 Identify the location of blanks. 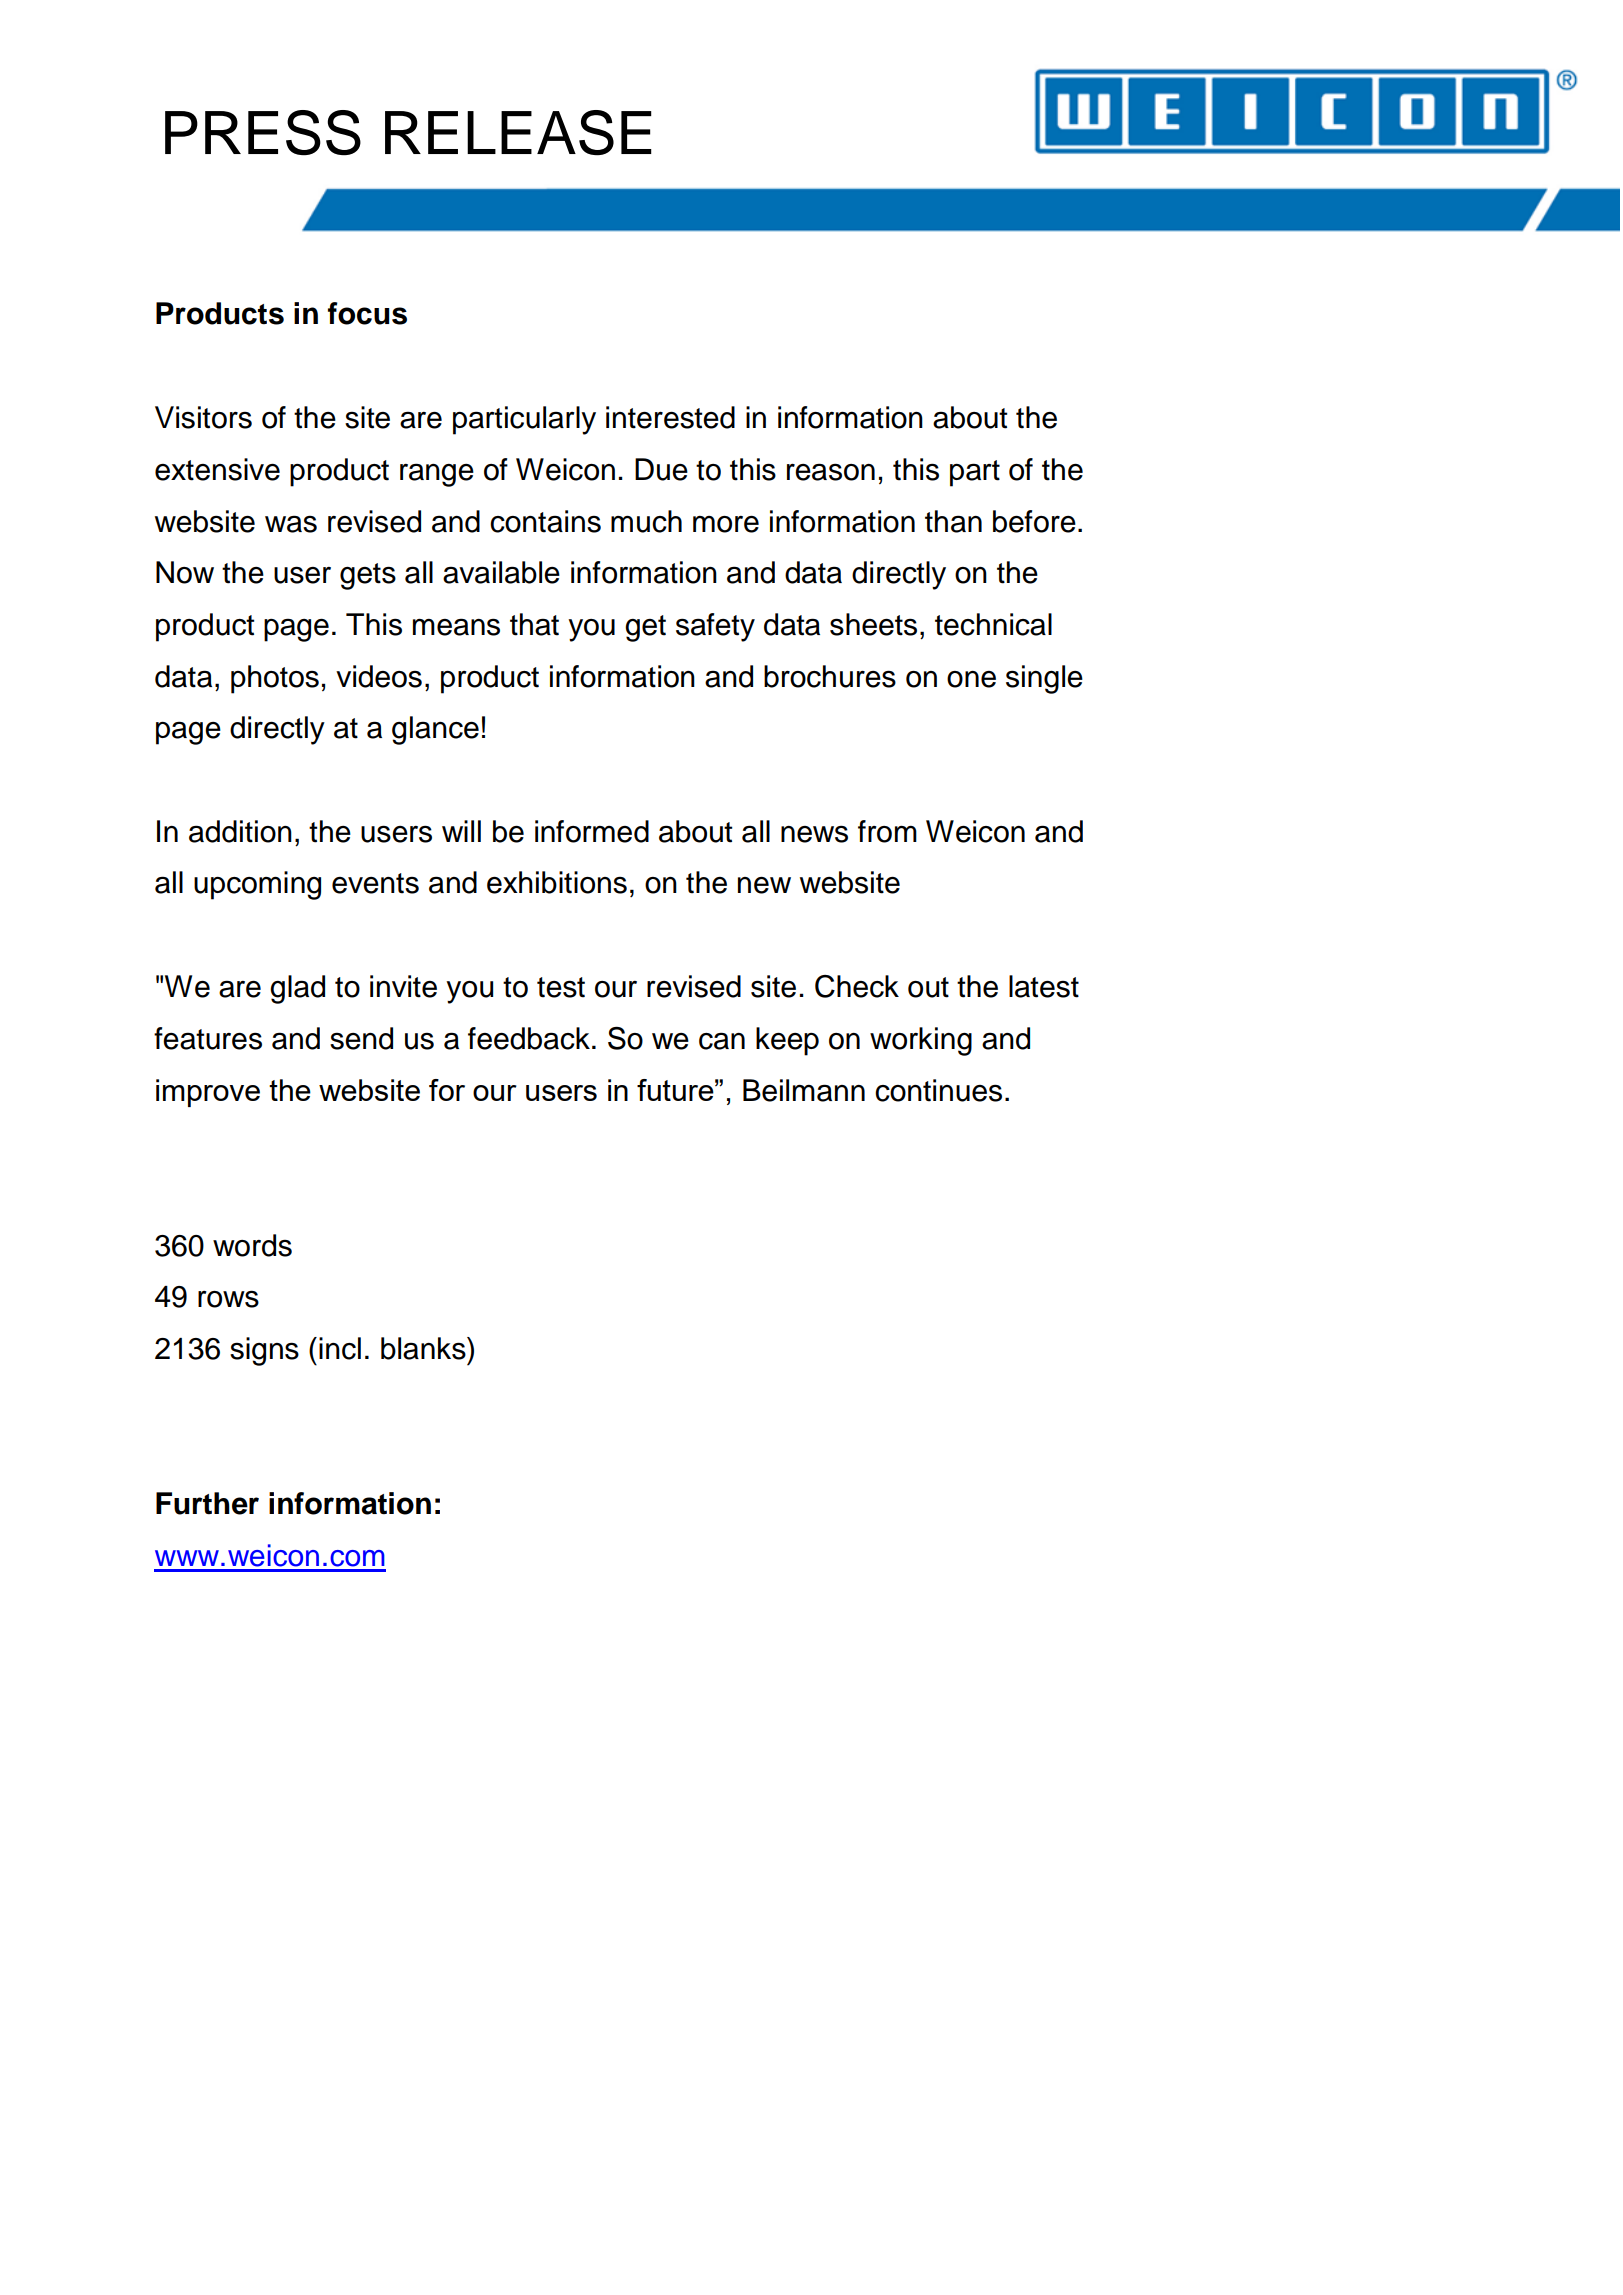
(424, 1348).
